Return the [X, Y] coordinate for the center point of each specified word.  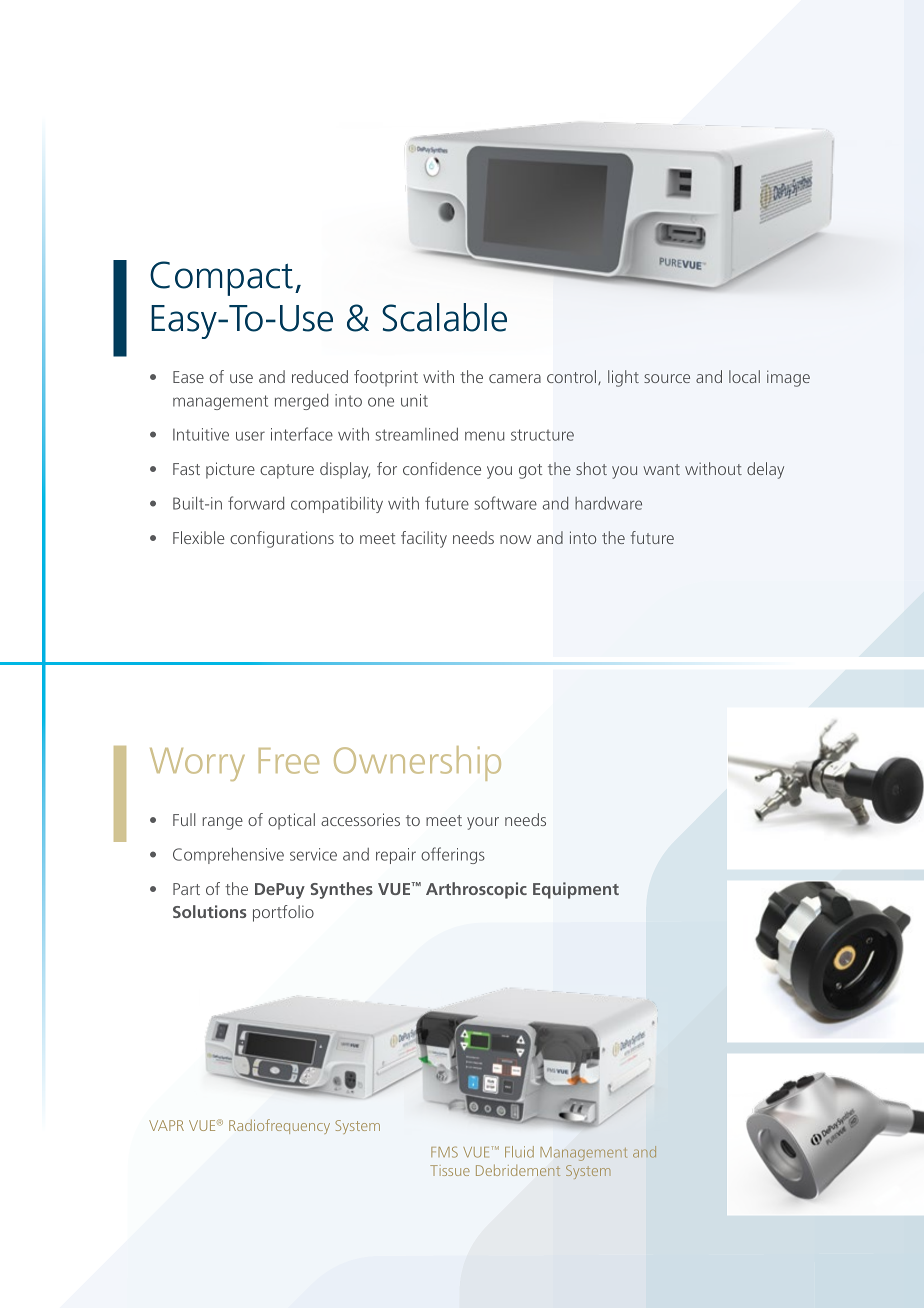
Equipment [576, 890]
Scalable [444, 317]
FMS [444, 1152]
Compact [221, 278]
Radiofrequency [279, 1126]
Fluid [519, 1152]
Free [289, 761]
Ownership [417, 763]
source [667, 378]
